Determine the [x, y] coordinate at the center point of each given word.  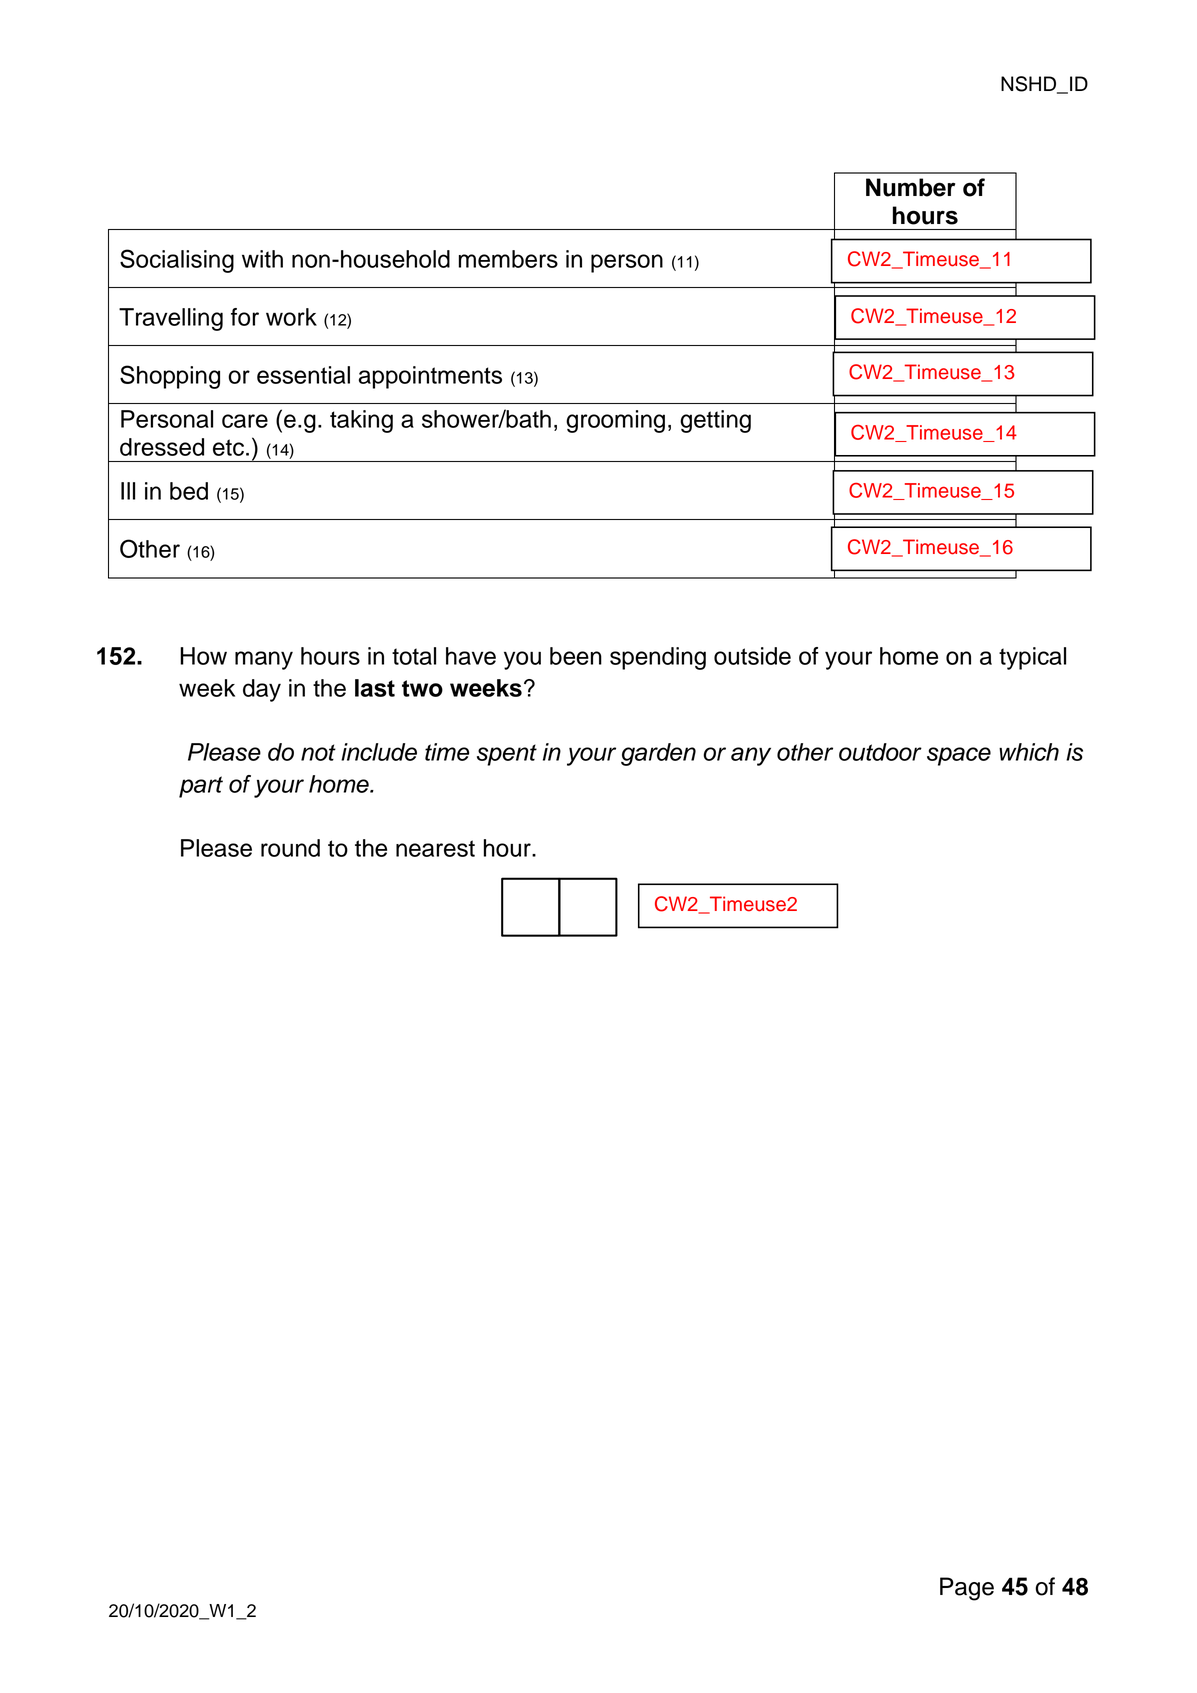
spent [507, 755]
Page [967, 1589]
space [959, 756]
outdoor [880, 752]
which [1029, 752]
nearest [435, 848]
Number [910, 187]
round [290, 848]
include [379, 752]
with [262, 259]
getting [715, 421]
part [201, 787]
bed [189, 491]
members [508, 259]
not [318, 752]
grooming [615, 421]
